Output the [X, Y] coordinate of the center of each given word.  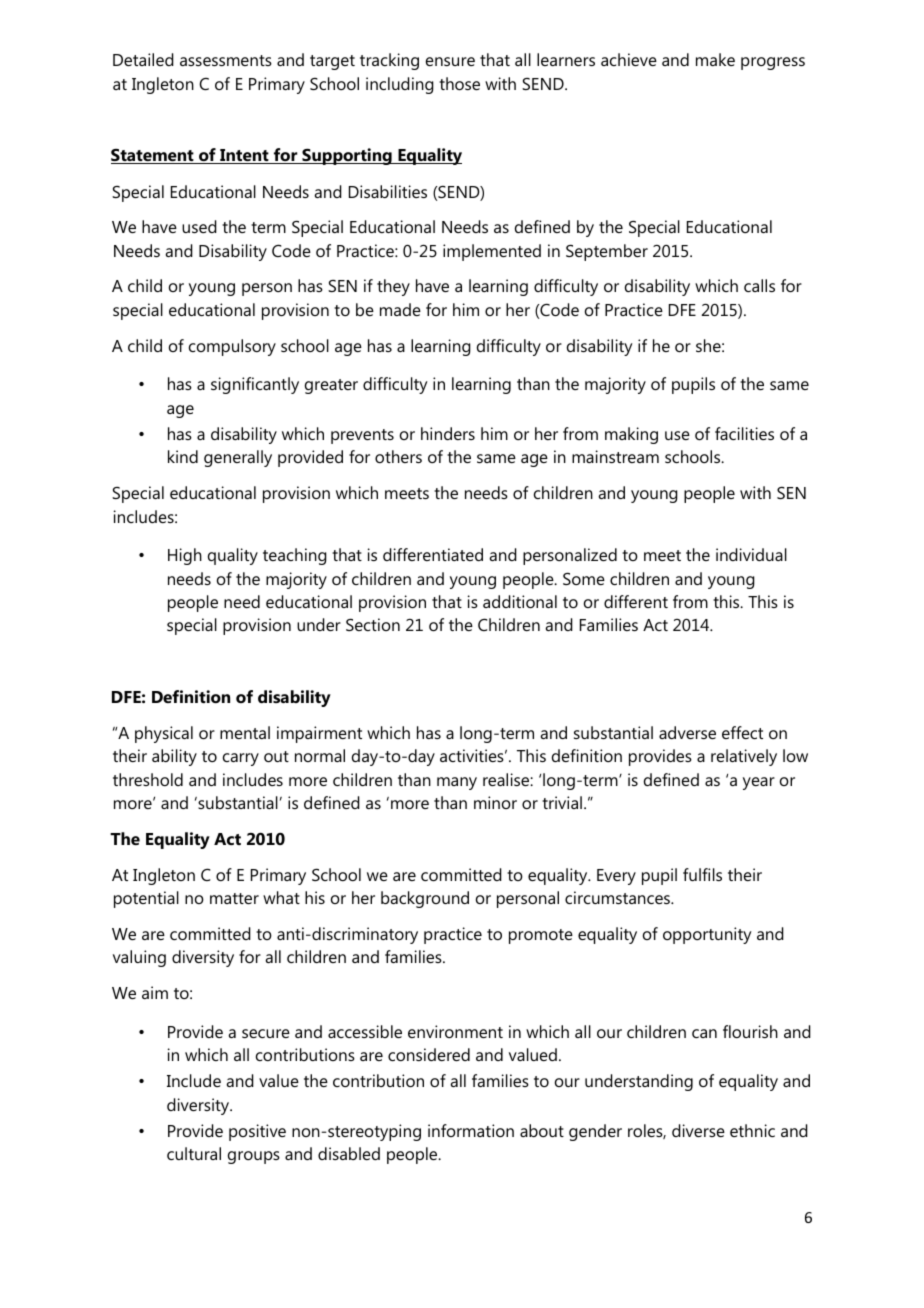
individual [751, 554]
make [715, 59]
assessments [226, 60]
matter [234, 898]
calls [759, 285]
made [400, 309]
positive [257, 1132]
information [471, 1130]
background [425, 899]
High [185, 556]
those [459, 83]
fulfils [702, 874]
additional [520, 601]
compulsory [232, 347]
